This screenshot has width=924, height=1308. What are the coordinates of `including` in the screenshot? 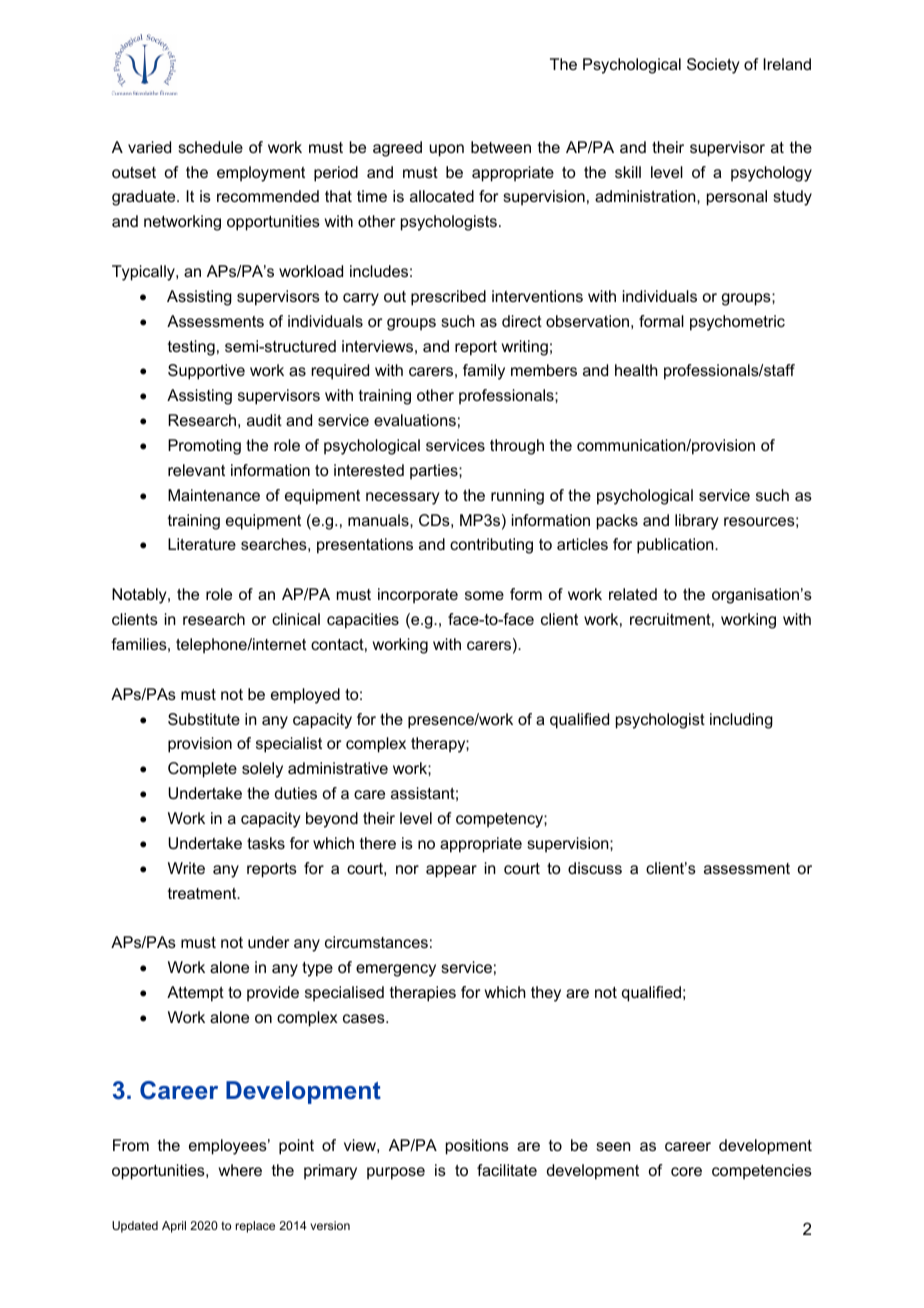 It's located at (741, 721).
